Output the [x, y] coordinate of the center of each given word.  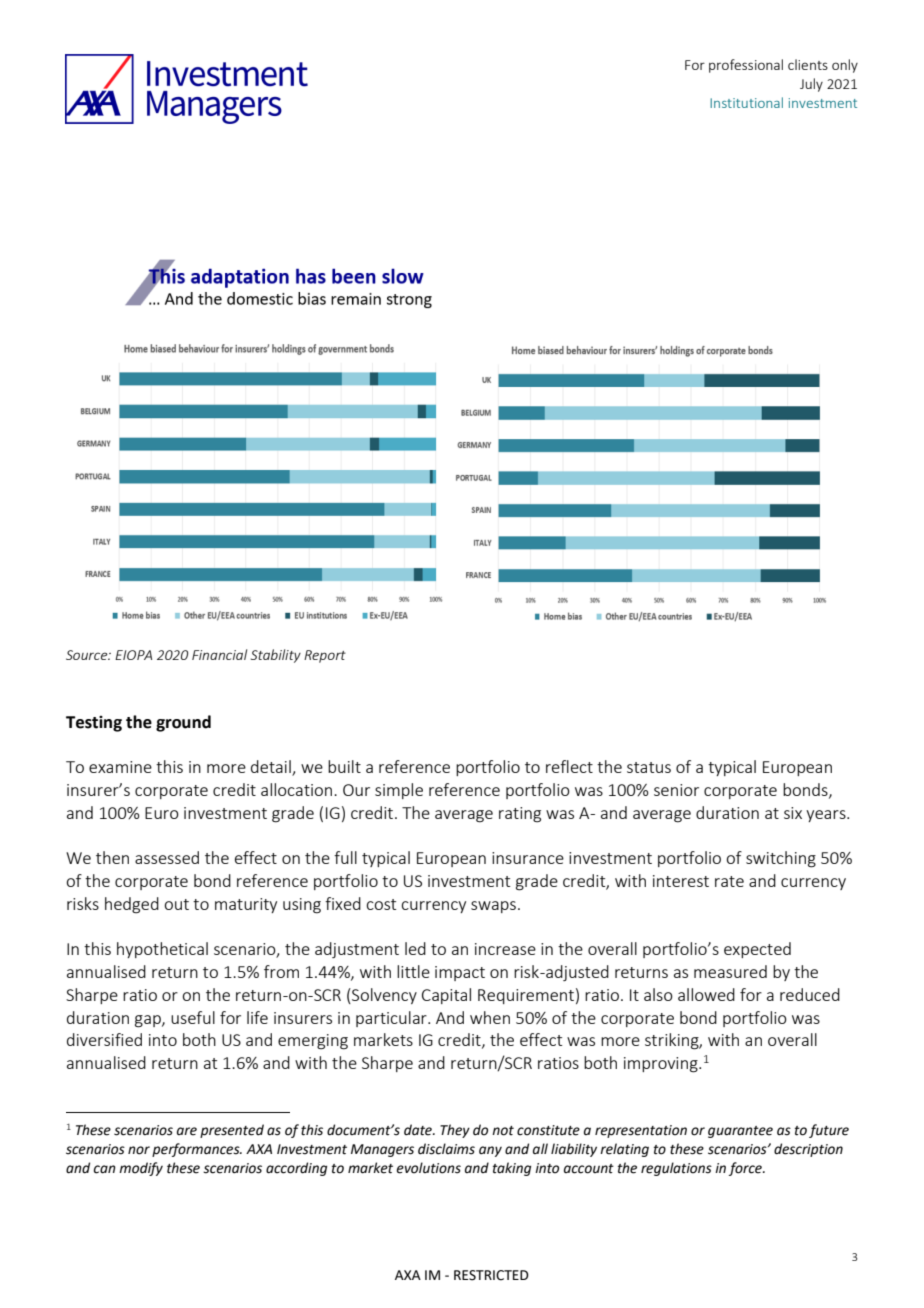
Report [325, 656]
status [649, 767]
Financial [219, 654]
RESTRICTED [491, 1275]
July [811, 85]
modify [141, 1169]
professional [746, 66]
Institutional [746, 102]
